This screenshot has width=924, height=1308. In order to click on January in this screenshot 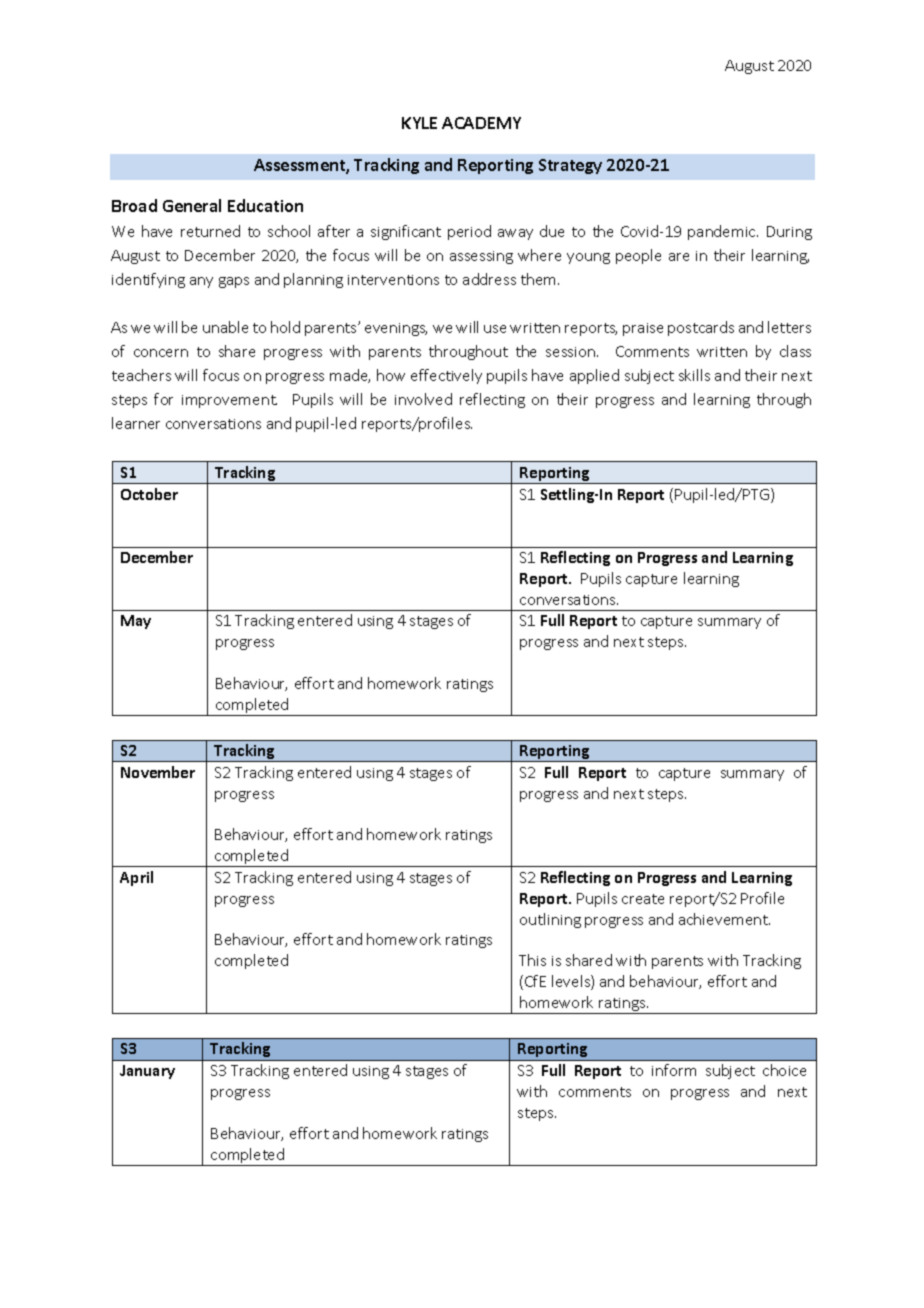, I will do `click(147, 1072)`.
